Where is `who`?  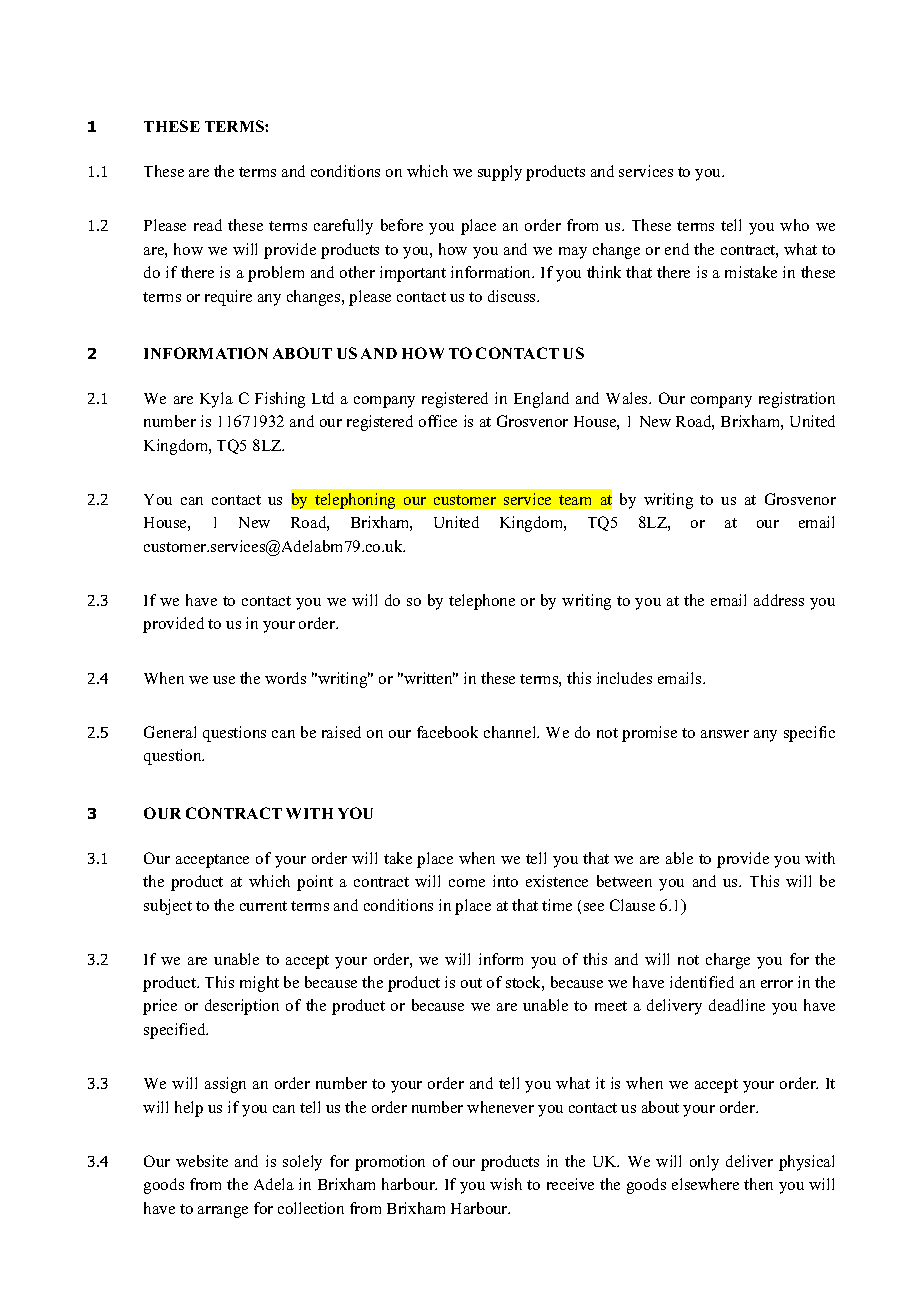 who is located at coordinates (794, 225).
